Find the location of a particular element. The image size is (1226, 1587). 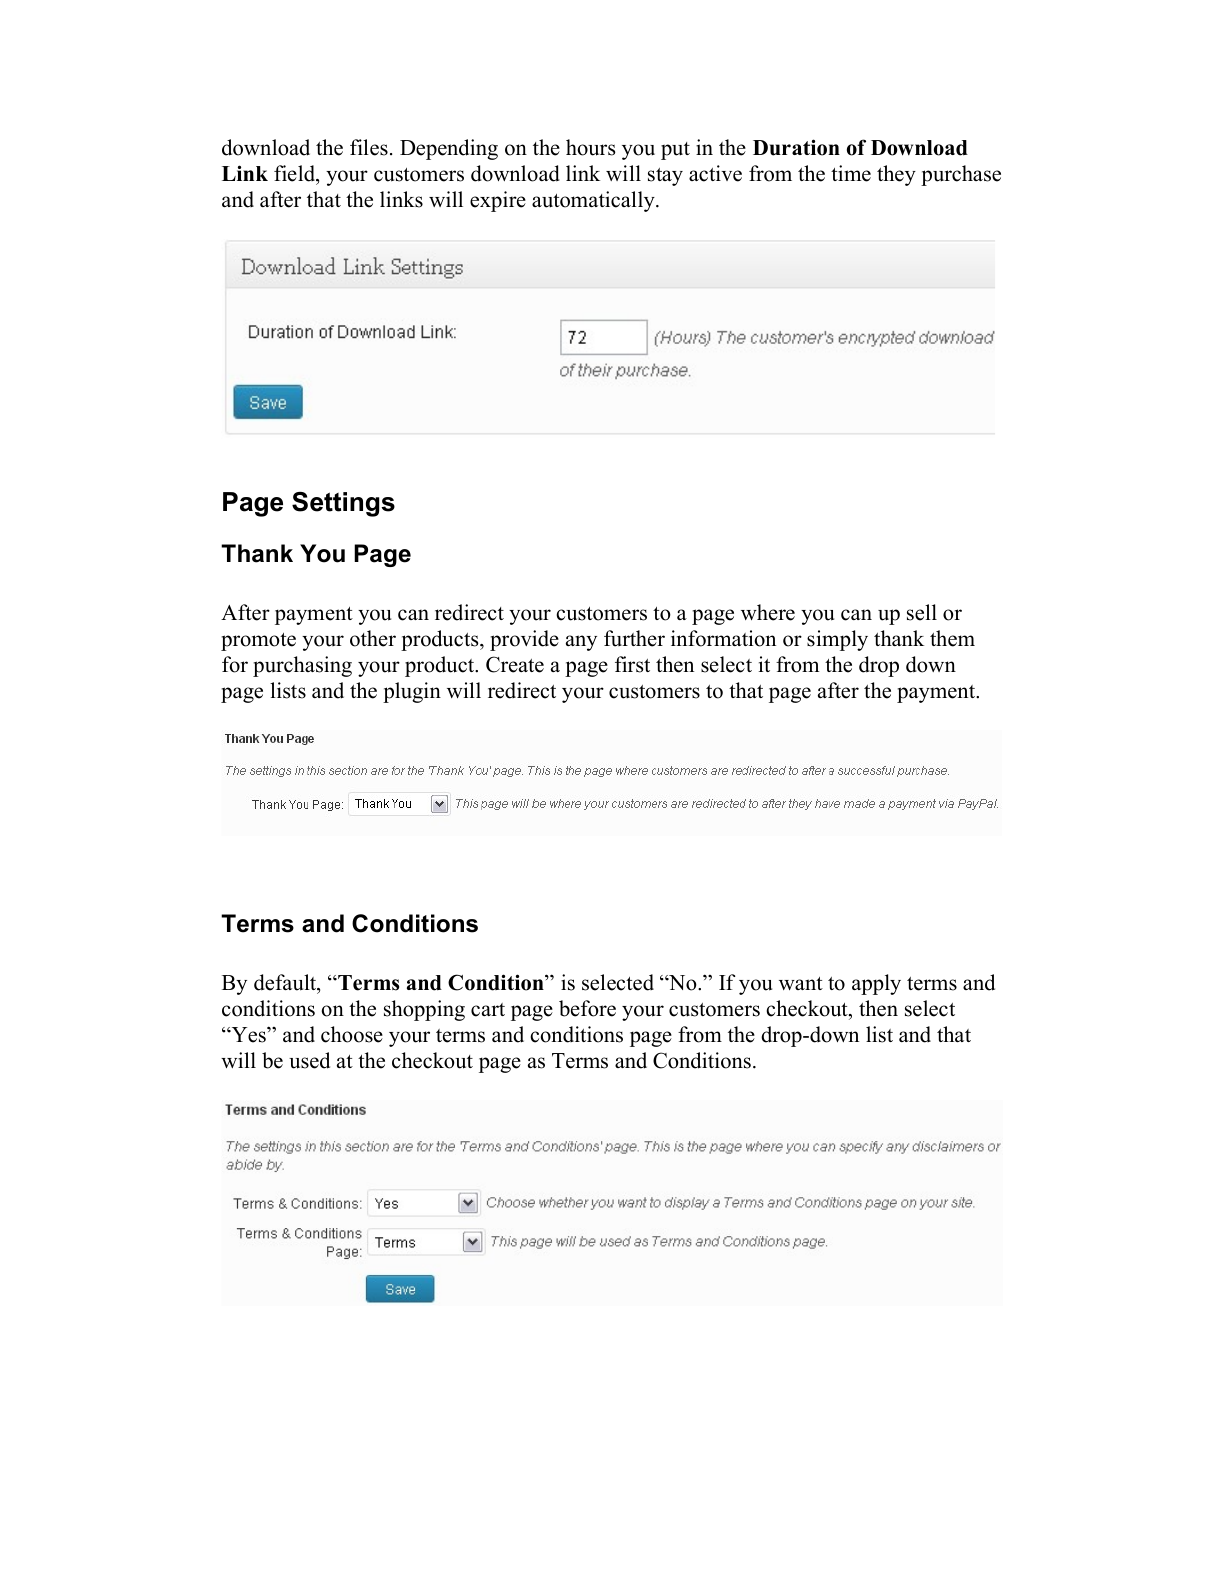

choose is located at coordinates (352, 1034).
